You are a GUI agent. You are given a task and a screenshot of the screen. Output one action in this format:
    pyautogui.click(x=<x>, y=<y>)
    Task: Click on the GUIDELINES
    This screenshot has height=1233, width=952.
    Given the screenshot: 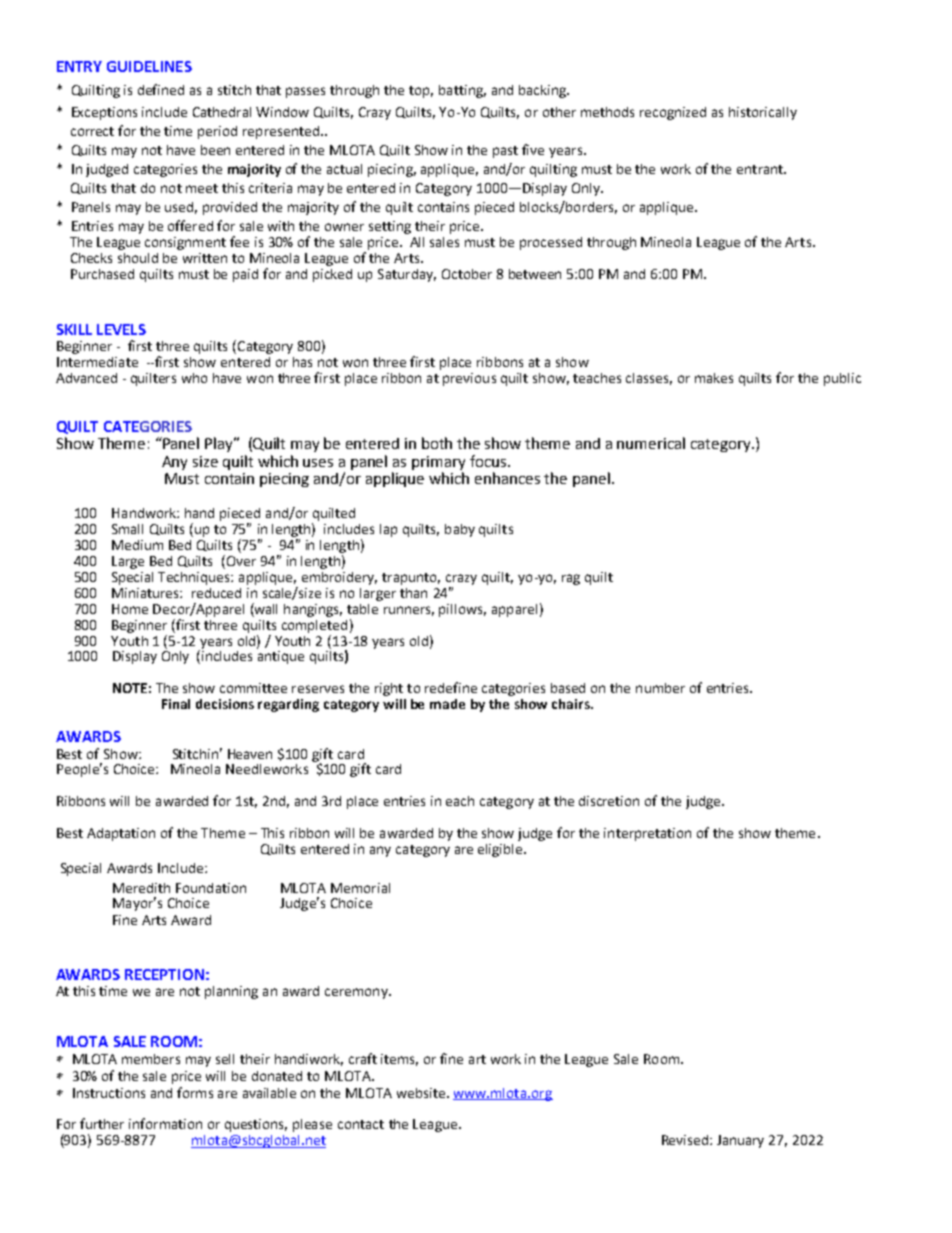 What is the action you would take?
    pyautogui.click(x=149, y=66)
